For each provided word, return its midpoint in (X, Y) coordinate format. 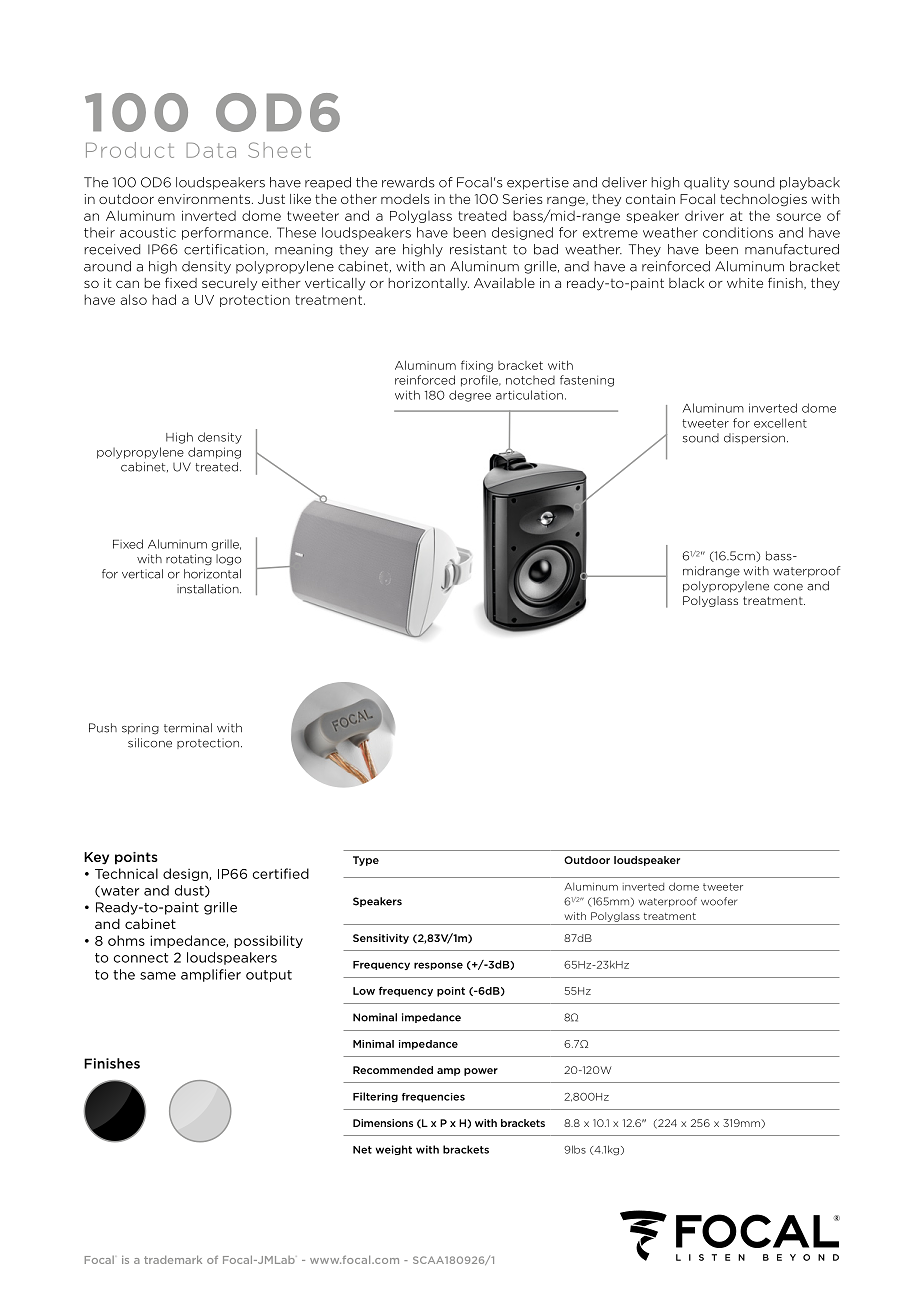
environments (204, 199)
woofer (719, 901)
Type (366, 861)
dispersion (754, 438)
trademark (173, 1259)
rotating (189, 560)
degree (470, 396)
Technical (126, 873)
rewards (408, 182)
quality (706, 183)
